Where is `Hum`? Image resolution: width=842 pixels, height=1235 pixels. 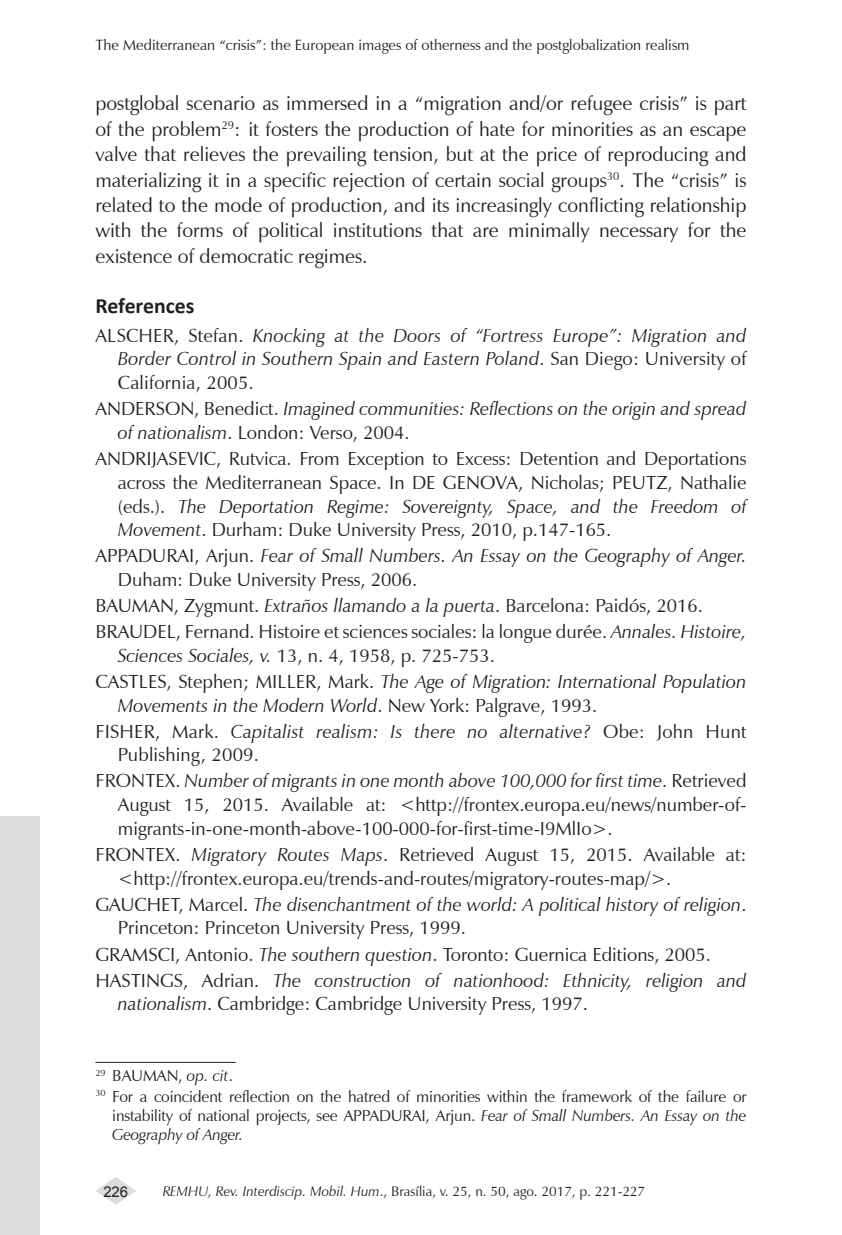 Hum is located at coordinates (365, 1191).
